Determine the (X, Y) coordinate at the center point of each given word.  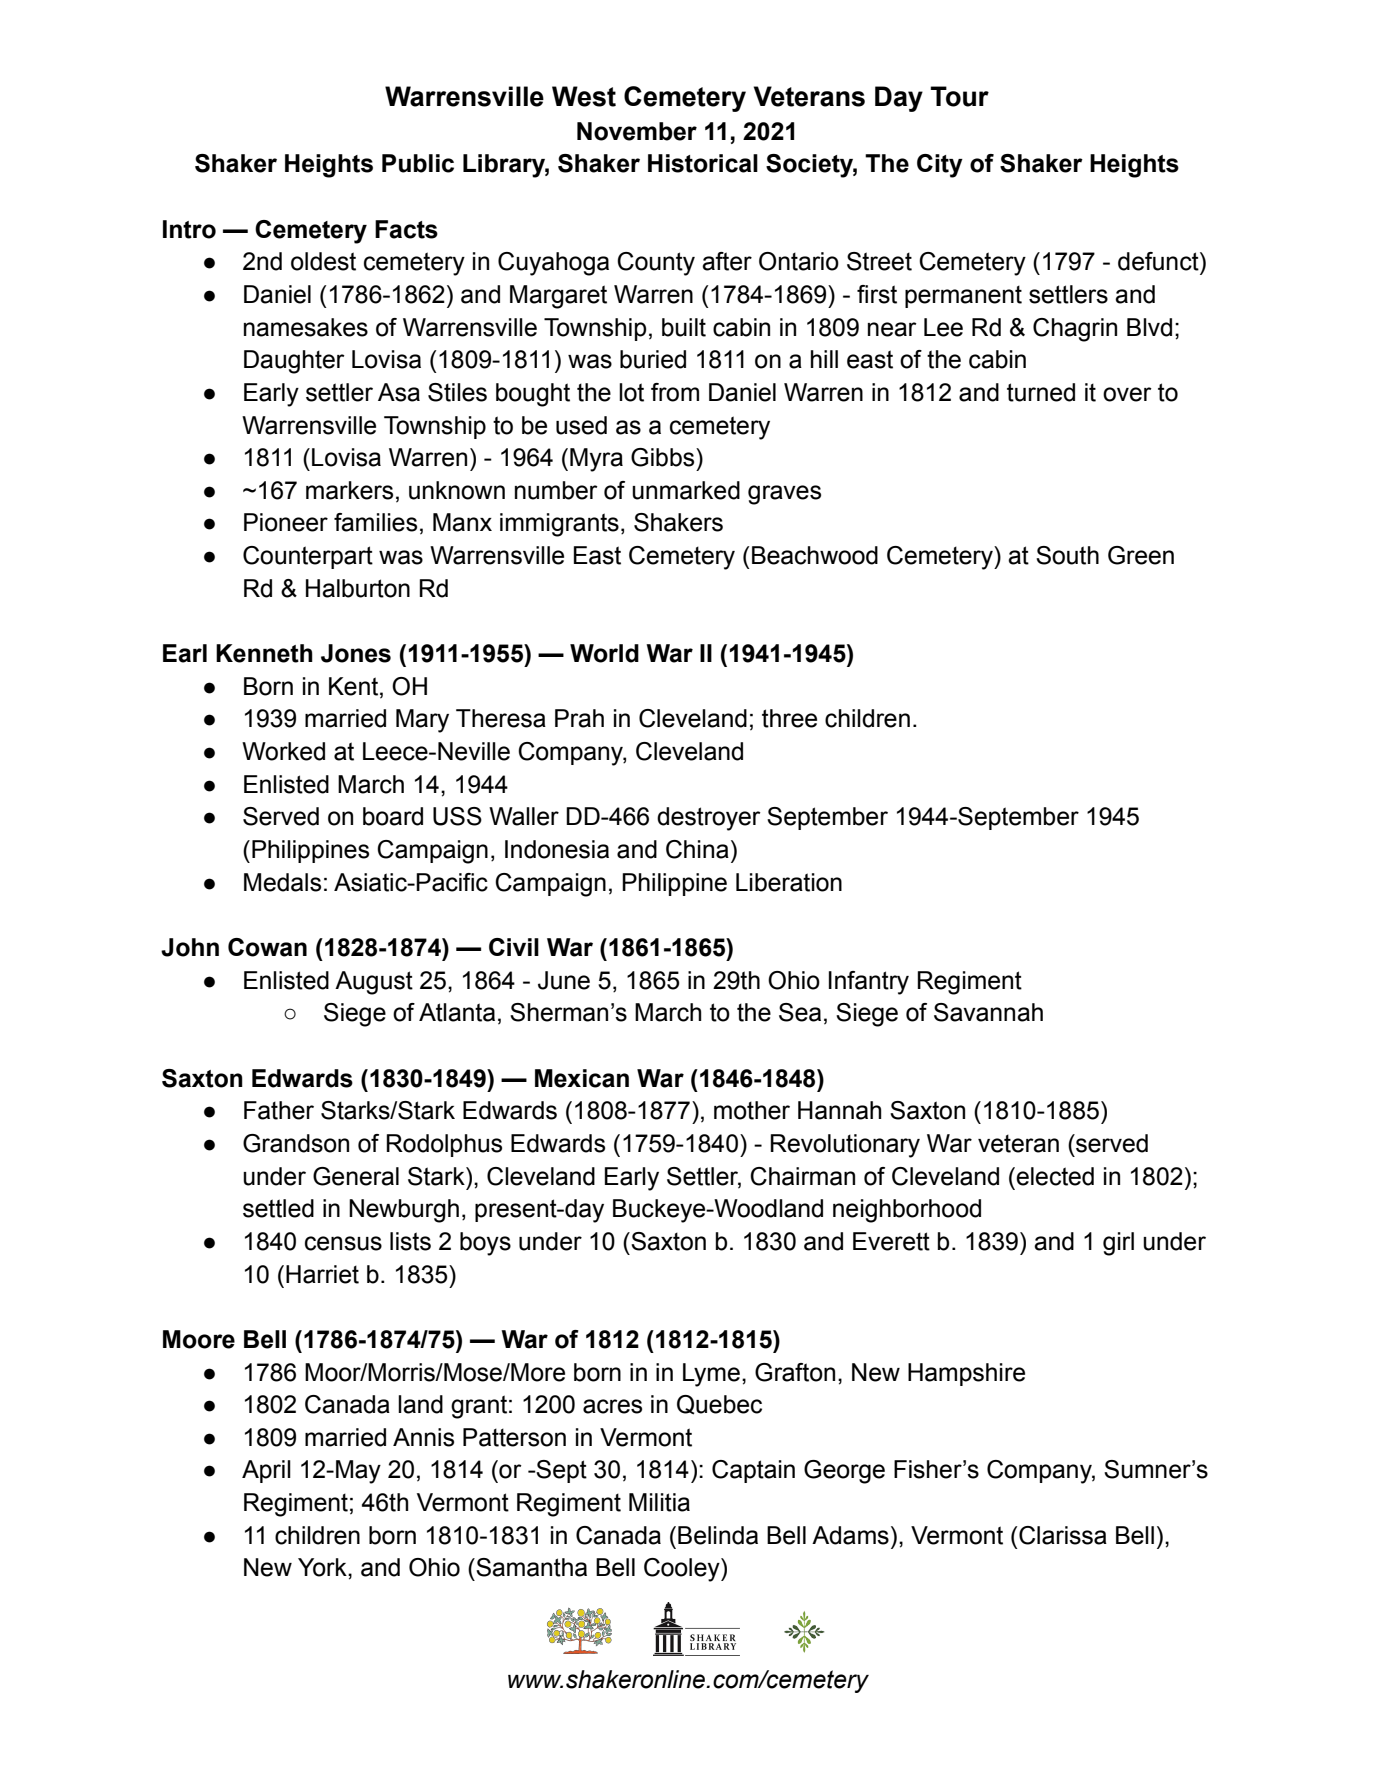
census (343, 1243)
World (604, 653)
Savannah (988, 1012)
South (1067, 555)
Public (418, 163)
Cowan (267, 947)
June (564, 980)
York (323, 1567)
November (637, 131)
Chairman (802, 1176)
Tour (959, 96)
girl (1118, 1244)
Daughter (294, 362)
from (675, 392)
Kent (355, 686)
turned (1041, 392)
